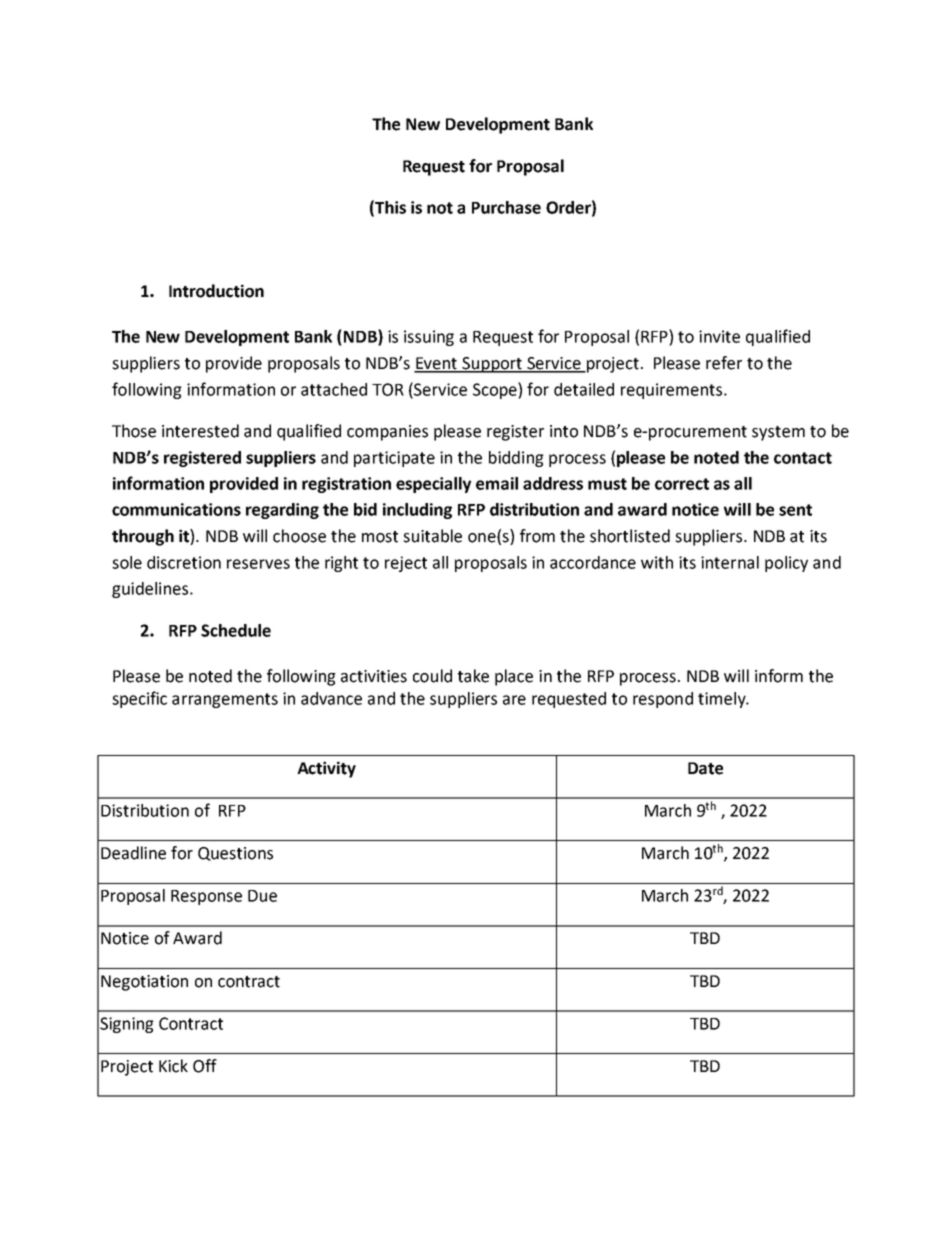 Image resolution: width=952 pixels, height=1233 pixels. Describe the element at coordinates (719, 336) in the image. I see `invite` at that location.
